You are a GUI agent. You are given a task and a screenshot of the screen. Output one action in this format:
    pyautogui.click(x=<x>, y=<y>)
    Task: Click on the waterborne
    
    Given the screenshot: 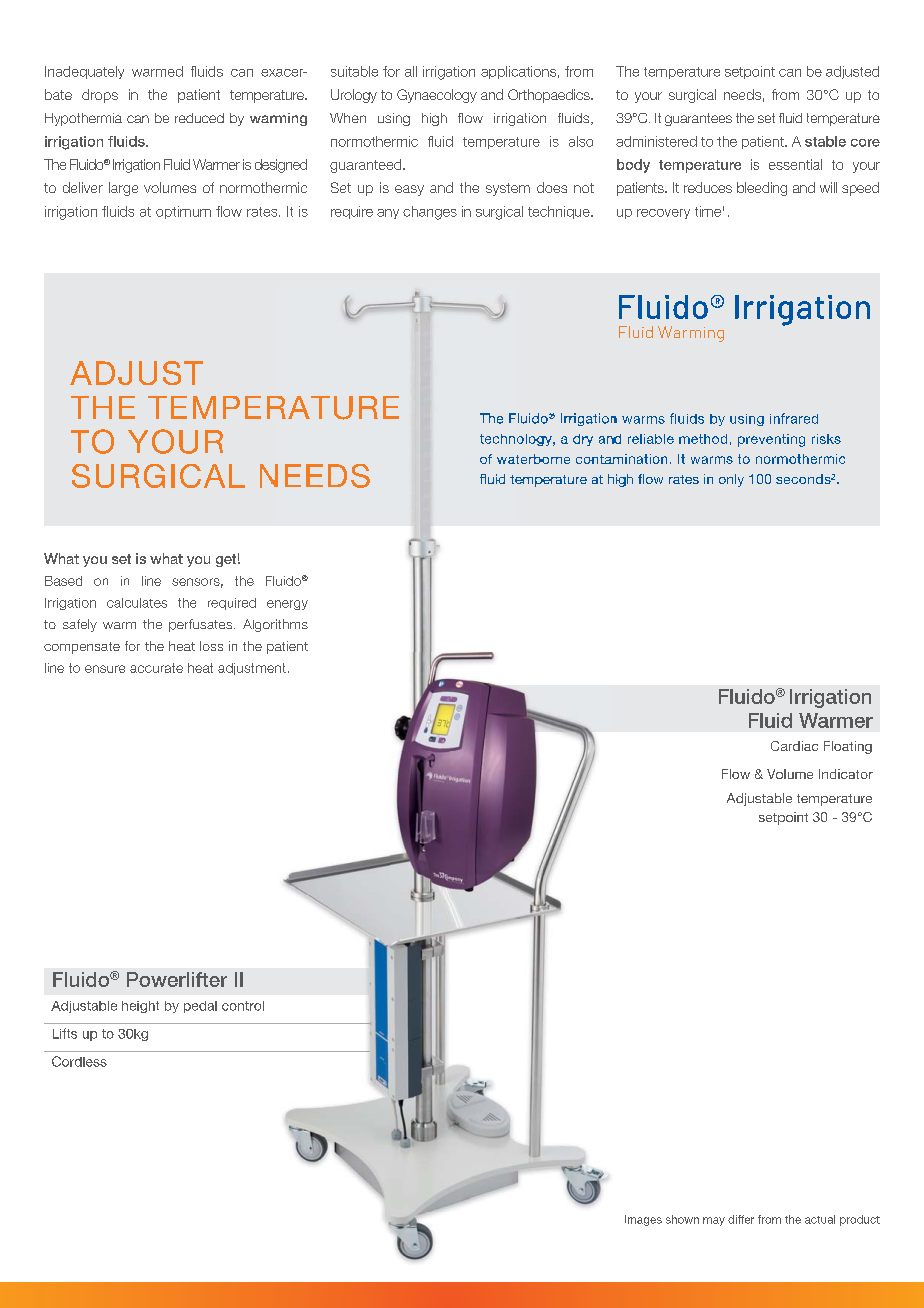 What is the action you would take?
    pyautogui.click(x=533, y=459)
